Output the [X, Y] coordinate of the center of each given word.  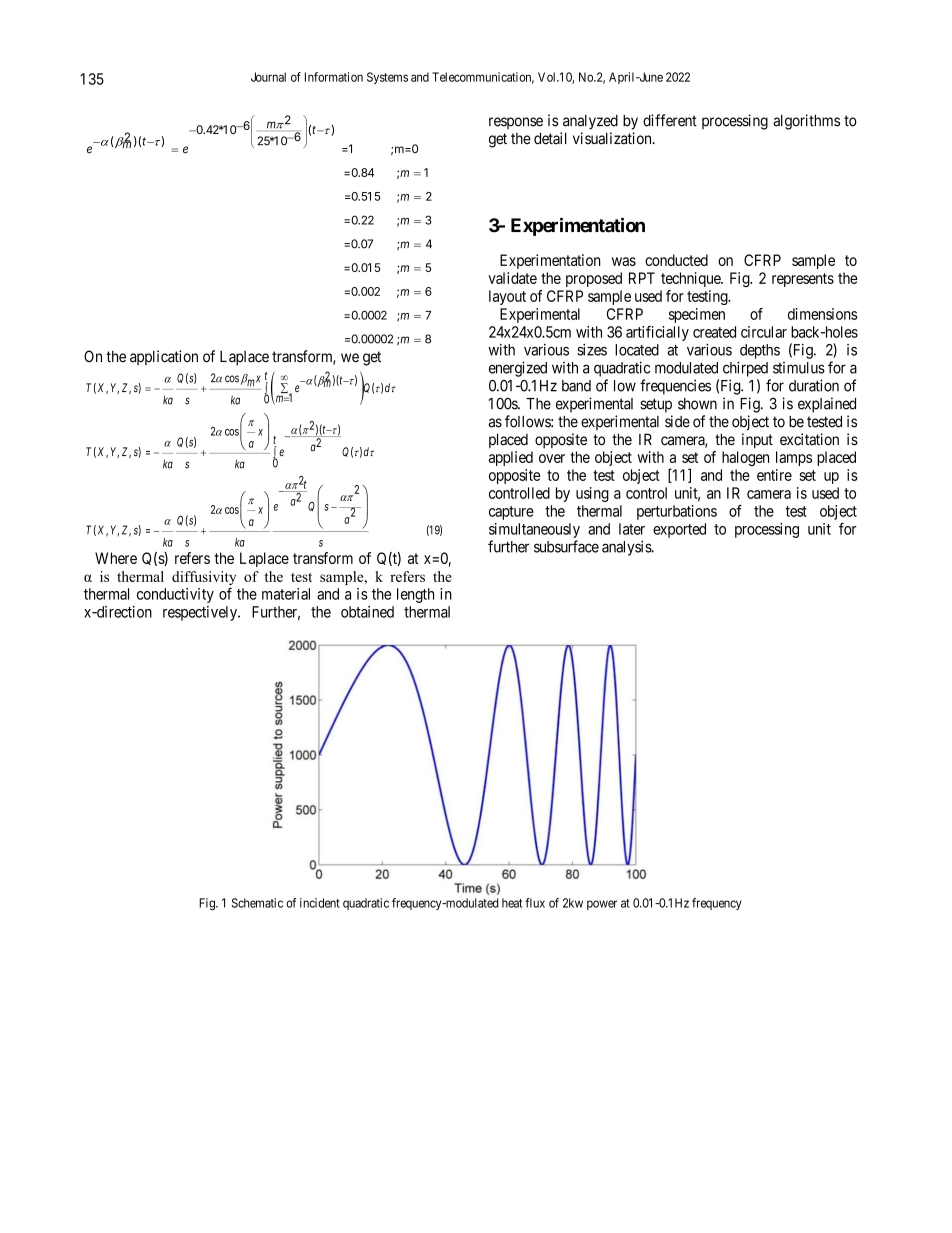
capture [511, 513]
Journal [268, 77]
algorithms [806, 122]
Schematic [257, 903]
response [516, 123]
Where [116, 558]
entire [774, 475]
